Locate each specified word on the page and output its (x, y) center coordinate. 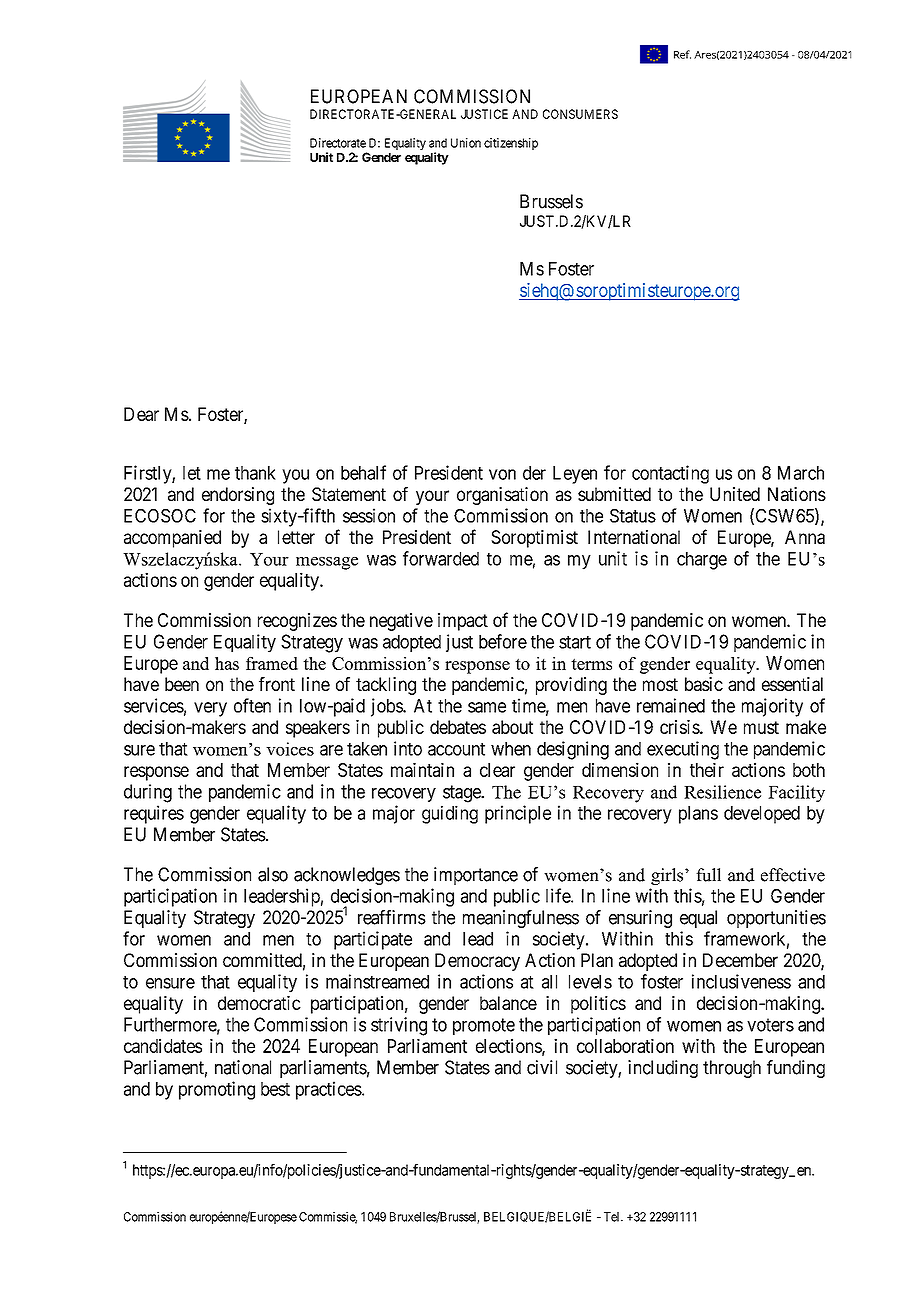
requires (154, 814)
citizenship (511, 144)
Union (466, 143)
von (502, 474)
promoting (217, 1090)
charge (702, 561)
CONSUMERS (580, 114)
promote (484, 1026)
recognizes (297, 622)
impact (463, 622)
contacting (670, 474)
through (732, 1069)
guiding (450, 814)
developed (762, 815)
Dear (141, 414)
